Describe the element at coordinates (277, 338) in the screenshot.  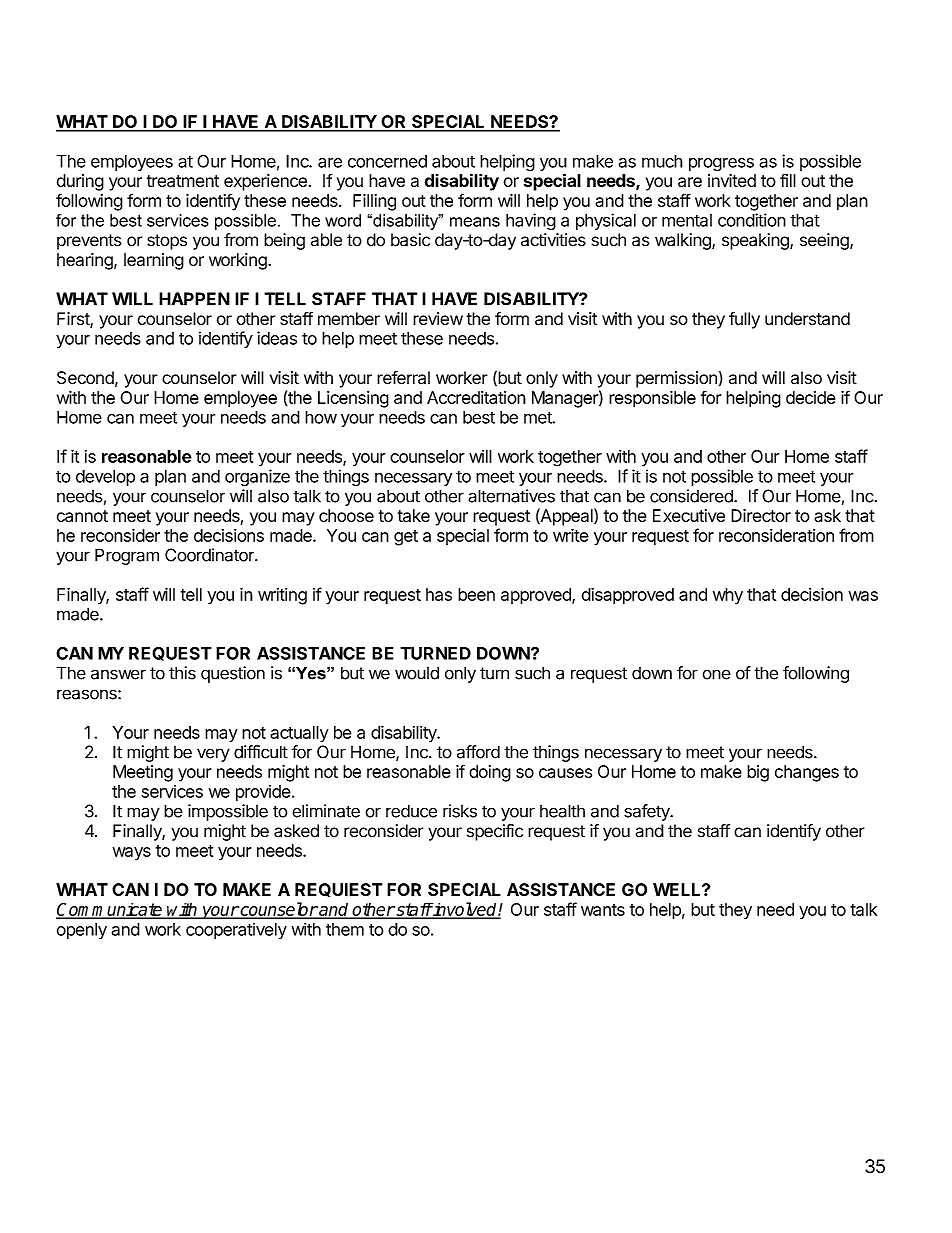
I see `ideas` at that location.
